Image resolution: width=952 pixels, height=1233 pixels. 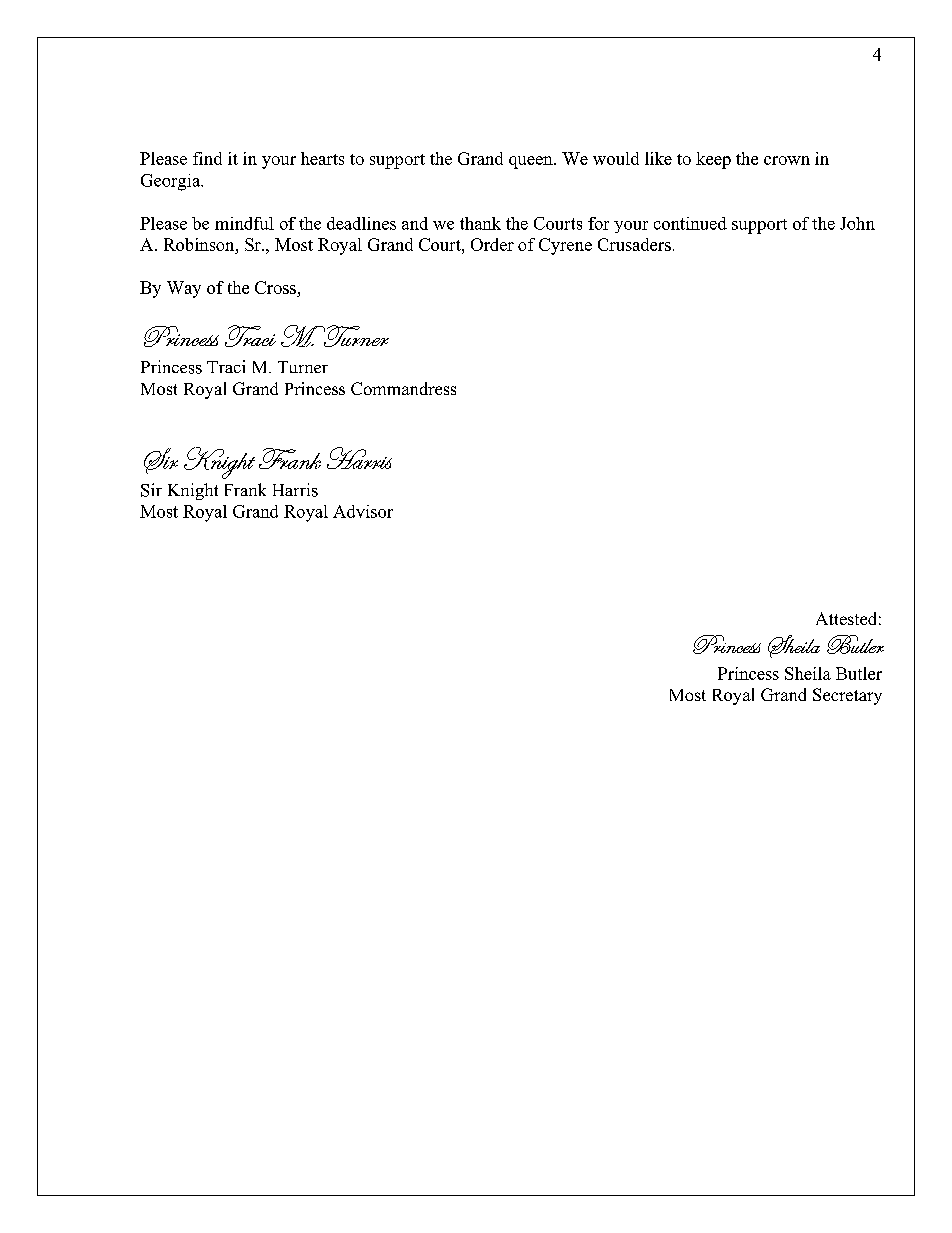 I want to click on find, so click(x=207, y=158).
